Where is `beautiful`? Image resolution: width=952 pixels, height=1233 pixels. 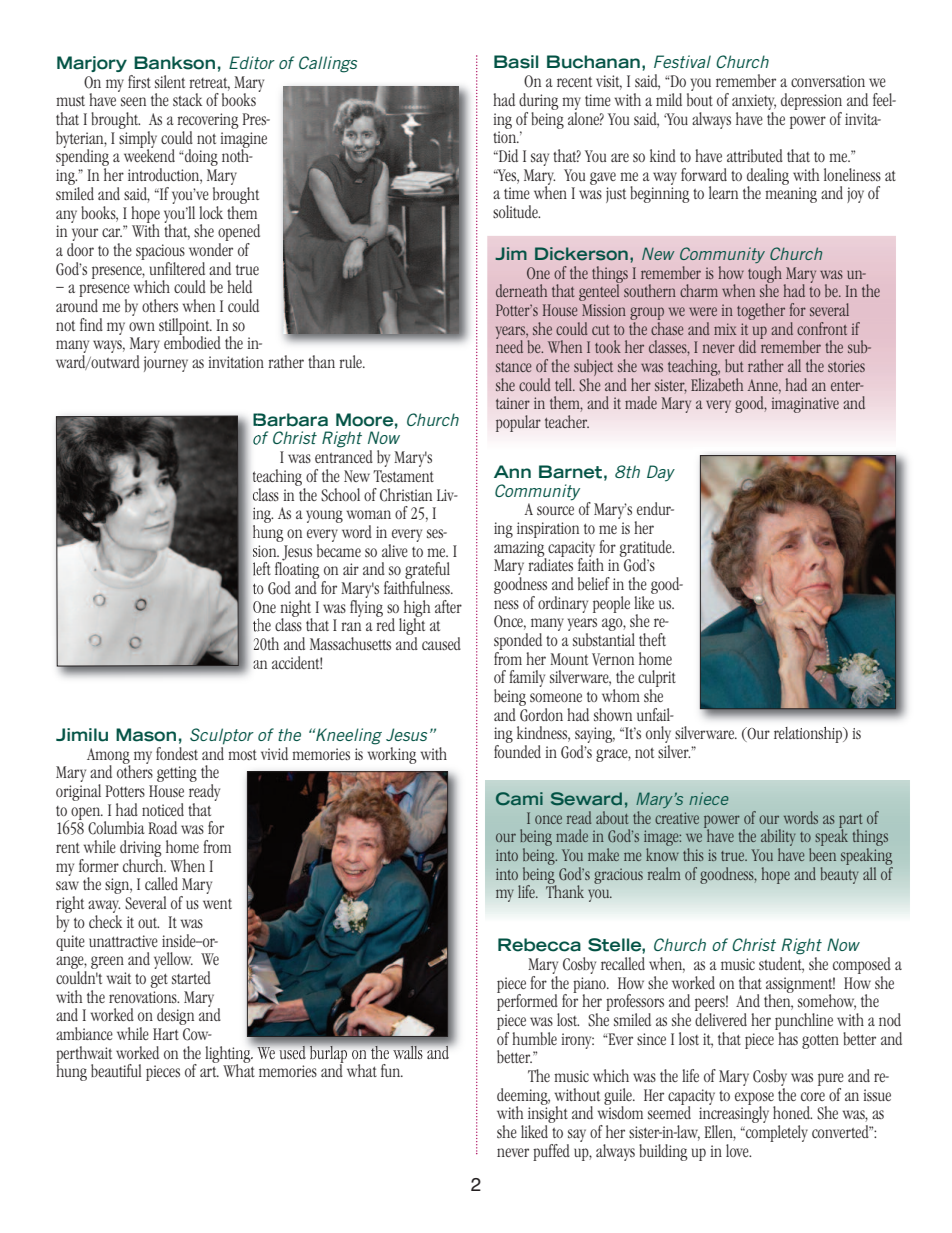
beautiful is located at coordinates (116, 1070).
